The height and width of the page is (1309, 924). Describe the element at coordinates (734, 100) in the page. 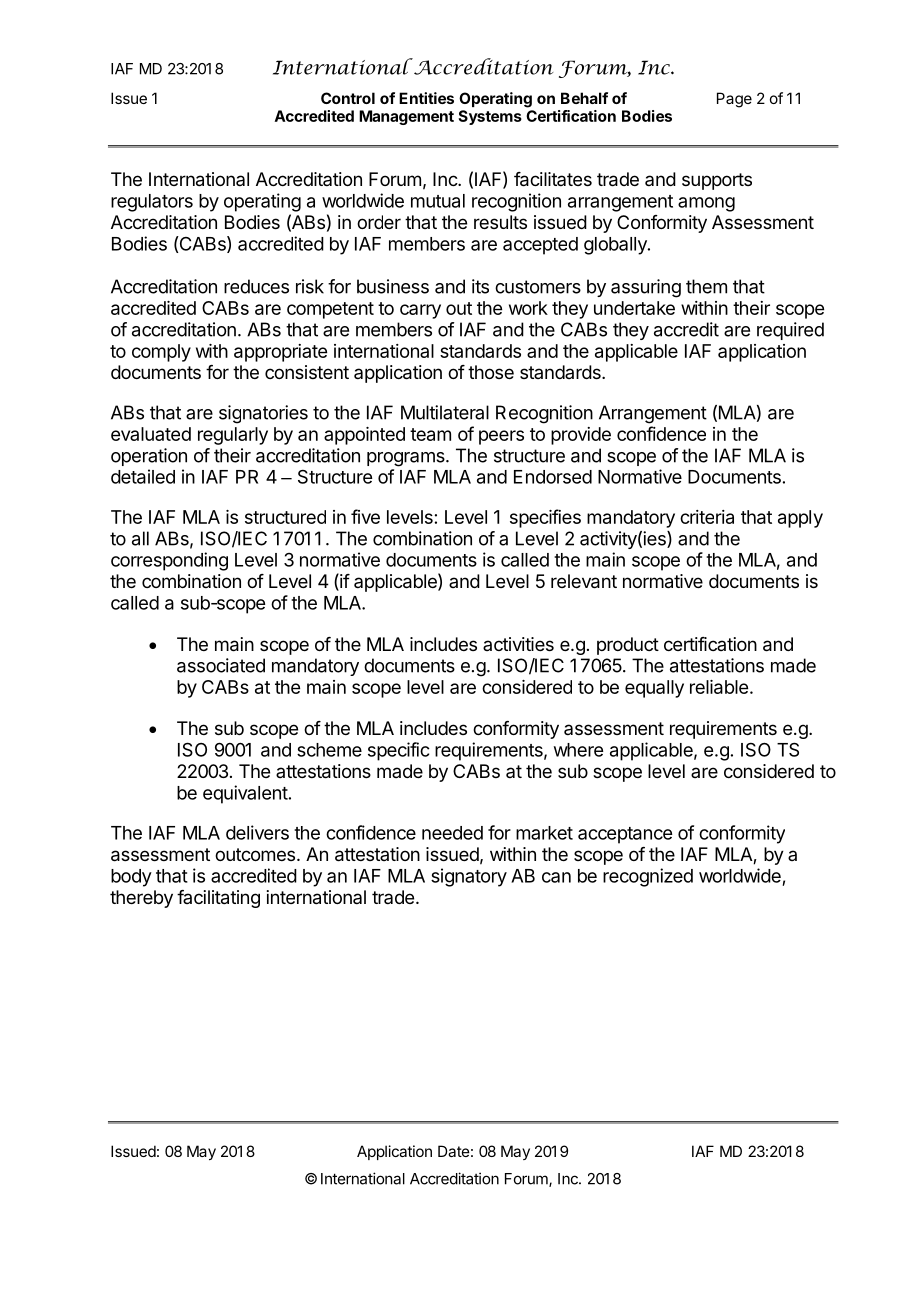

I see `Page` at that location.
